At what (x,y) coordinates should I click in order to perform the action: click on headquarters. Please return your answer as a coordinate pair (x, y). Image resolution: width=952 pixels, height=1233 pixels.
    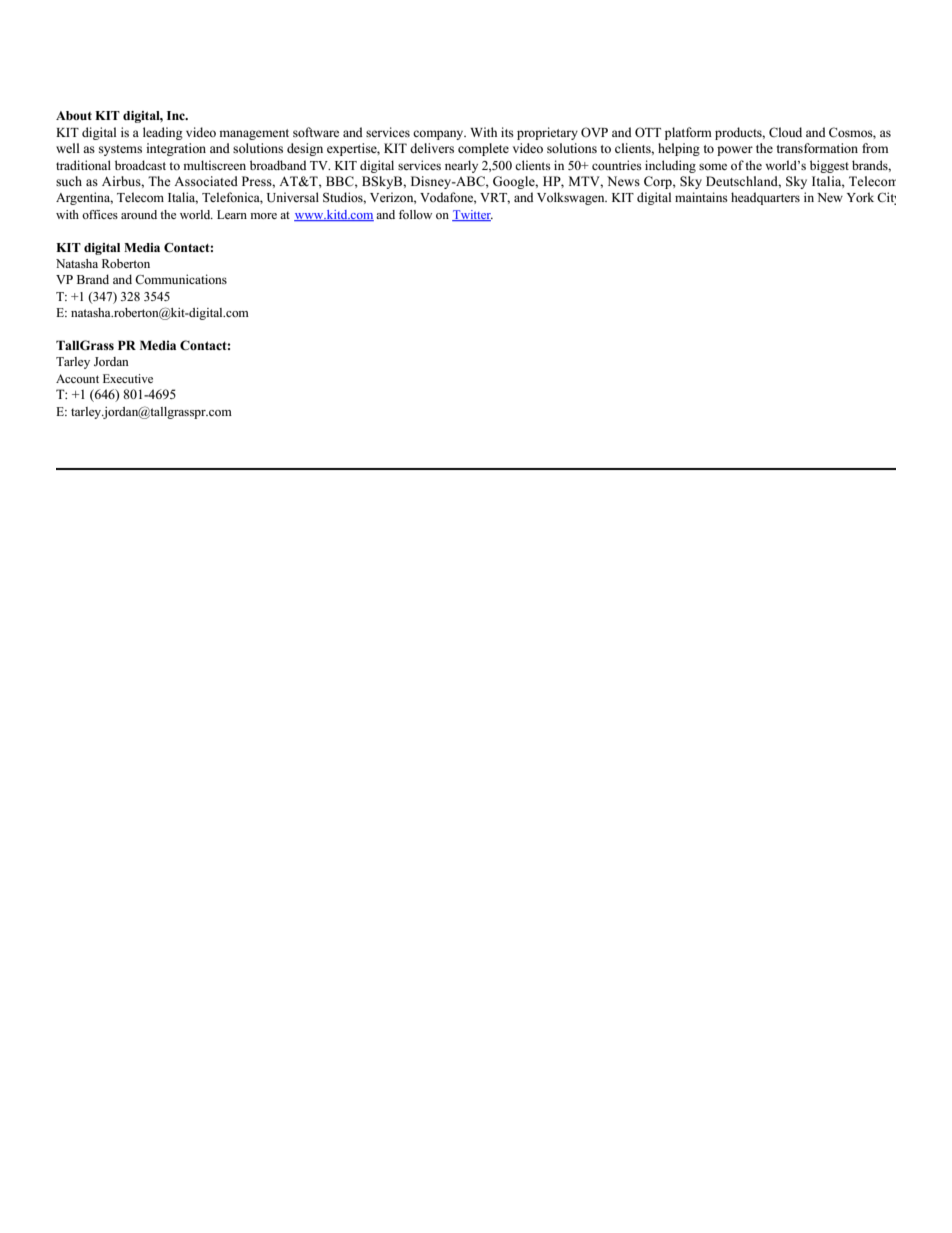
    Looking at the image, I should click on (765, 198).
